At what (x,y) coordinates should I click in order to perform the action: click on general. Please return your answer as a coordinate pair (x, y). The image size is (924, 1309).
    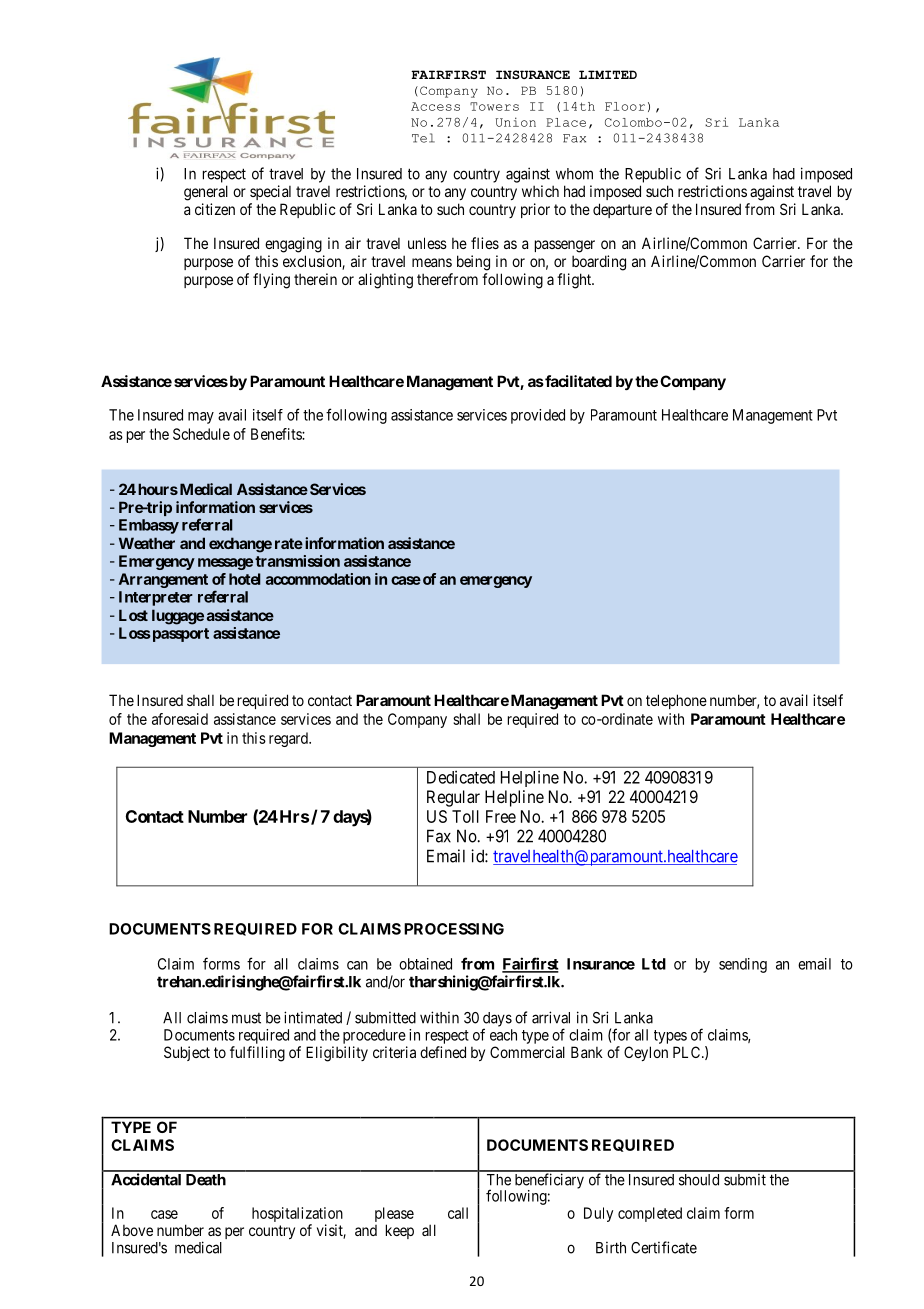
    Looking at the image, I should click on (206, 193).
